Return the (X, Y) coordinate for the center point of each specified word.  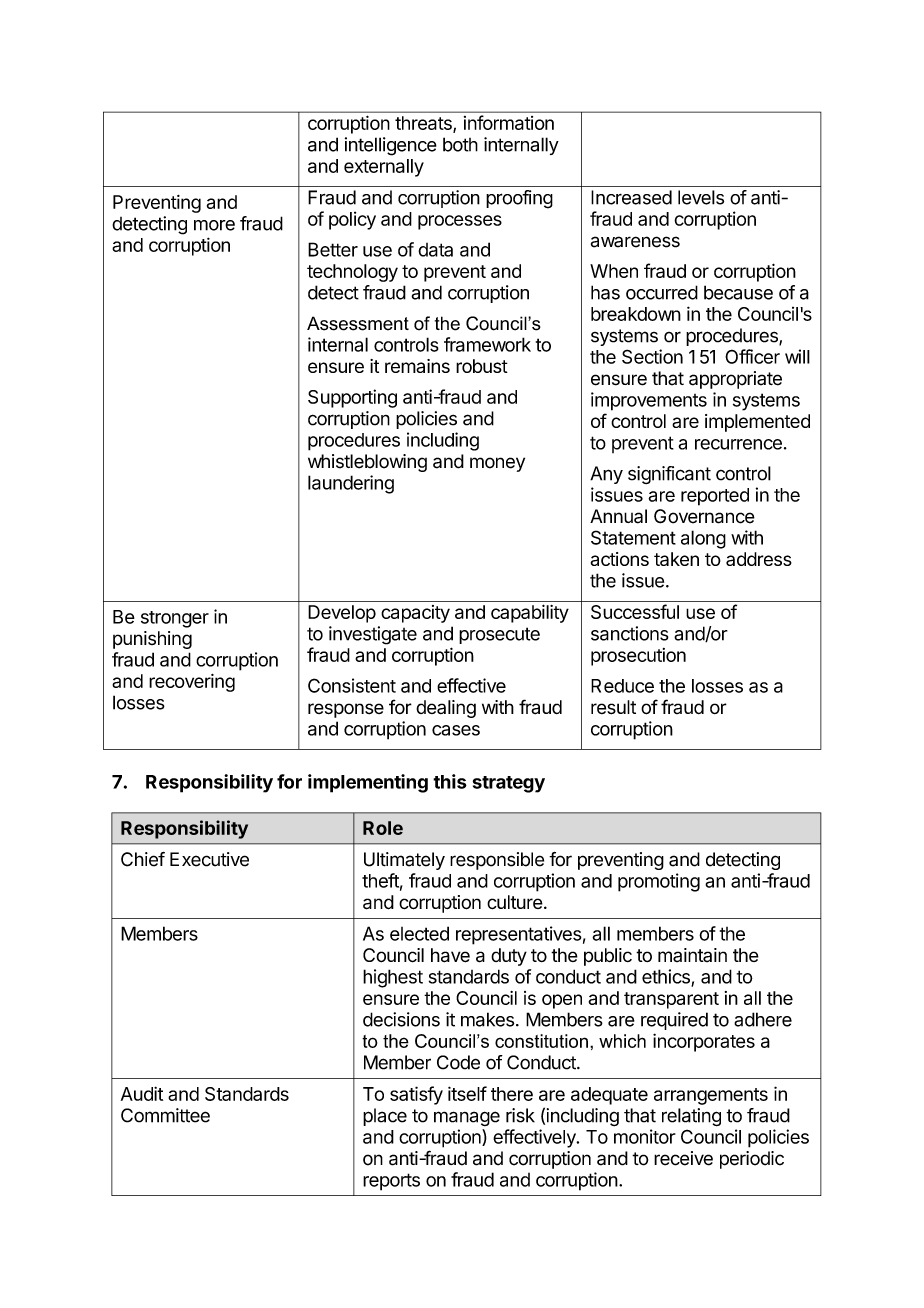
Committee (165, 1115)
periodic (752, 1160)
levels (701, 197)
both (460, 144)
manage (467, 1118)
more (214, 225)
